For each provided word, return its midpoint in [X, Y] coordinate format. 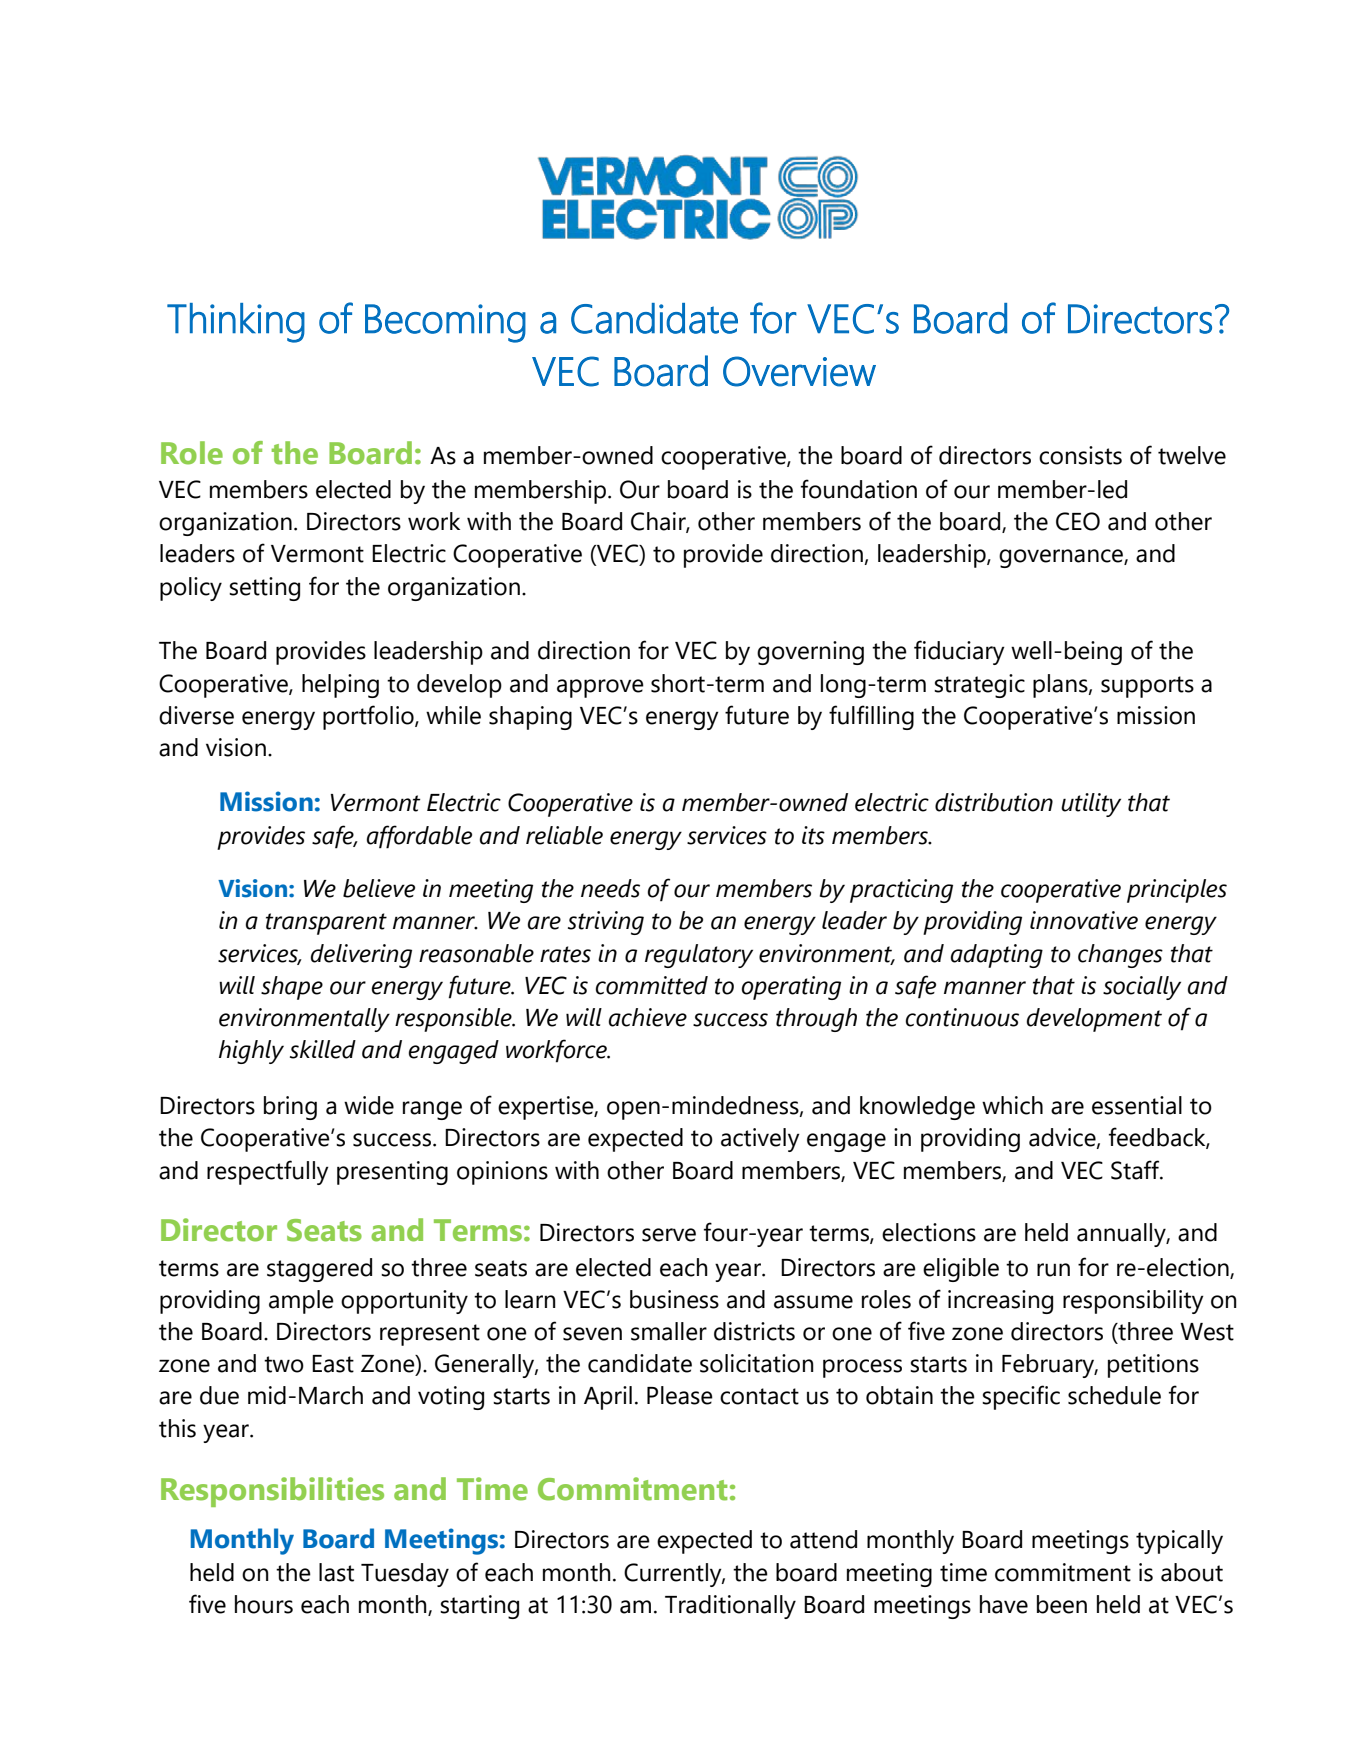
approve [600, 688]
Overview [799, 371]
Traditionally [730, 1607]
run [1053, 1270]
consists [1080, 455]
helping [340, 686]
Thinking [236, 323]
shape [292, 988]
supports [1147, 687]
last [336, 1572]
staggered [319, 1270]
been [1062, 1604]
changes [1120, 956]
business [674, 1299]
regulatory [699, 956]
